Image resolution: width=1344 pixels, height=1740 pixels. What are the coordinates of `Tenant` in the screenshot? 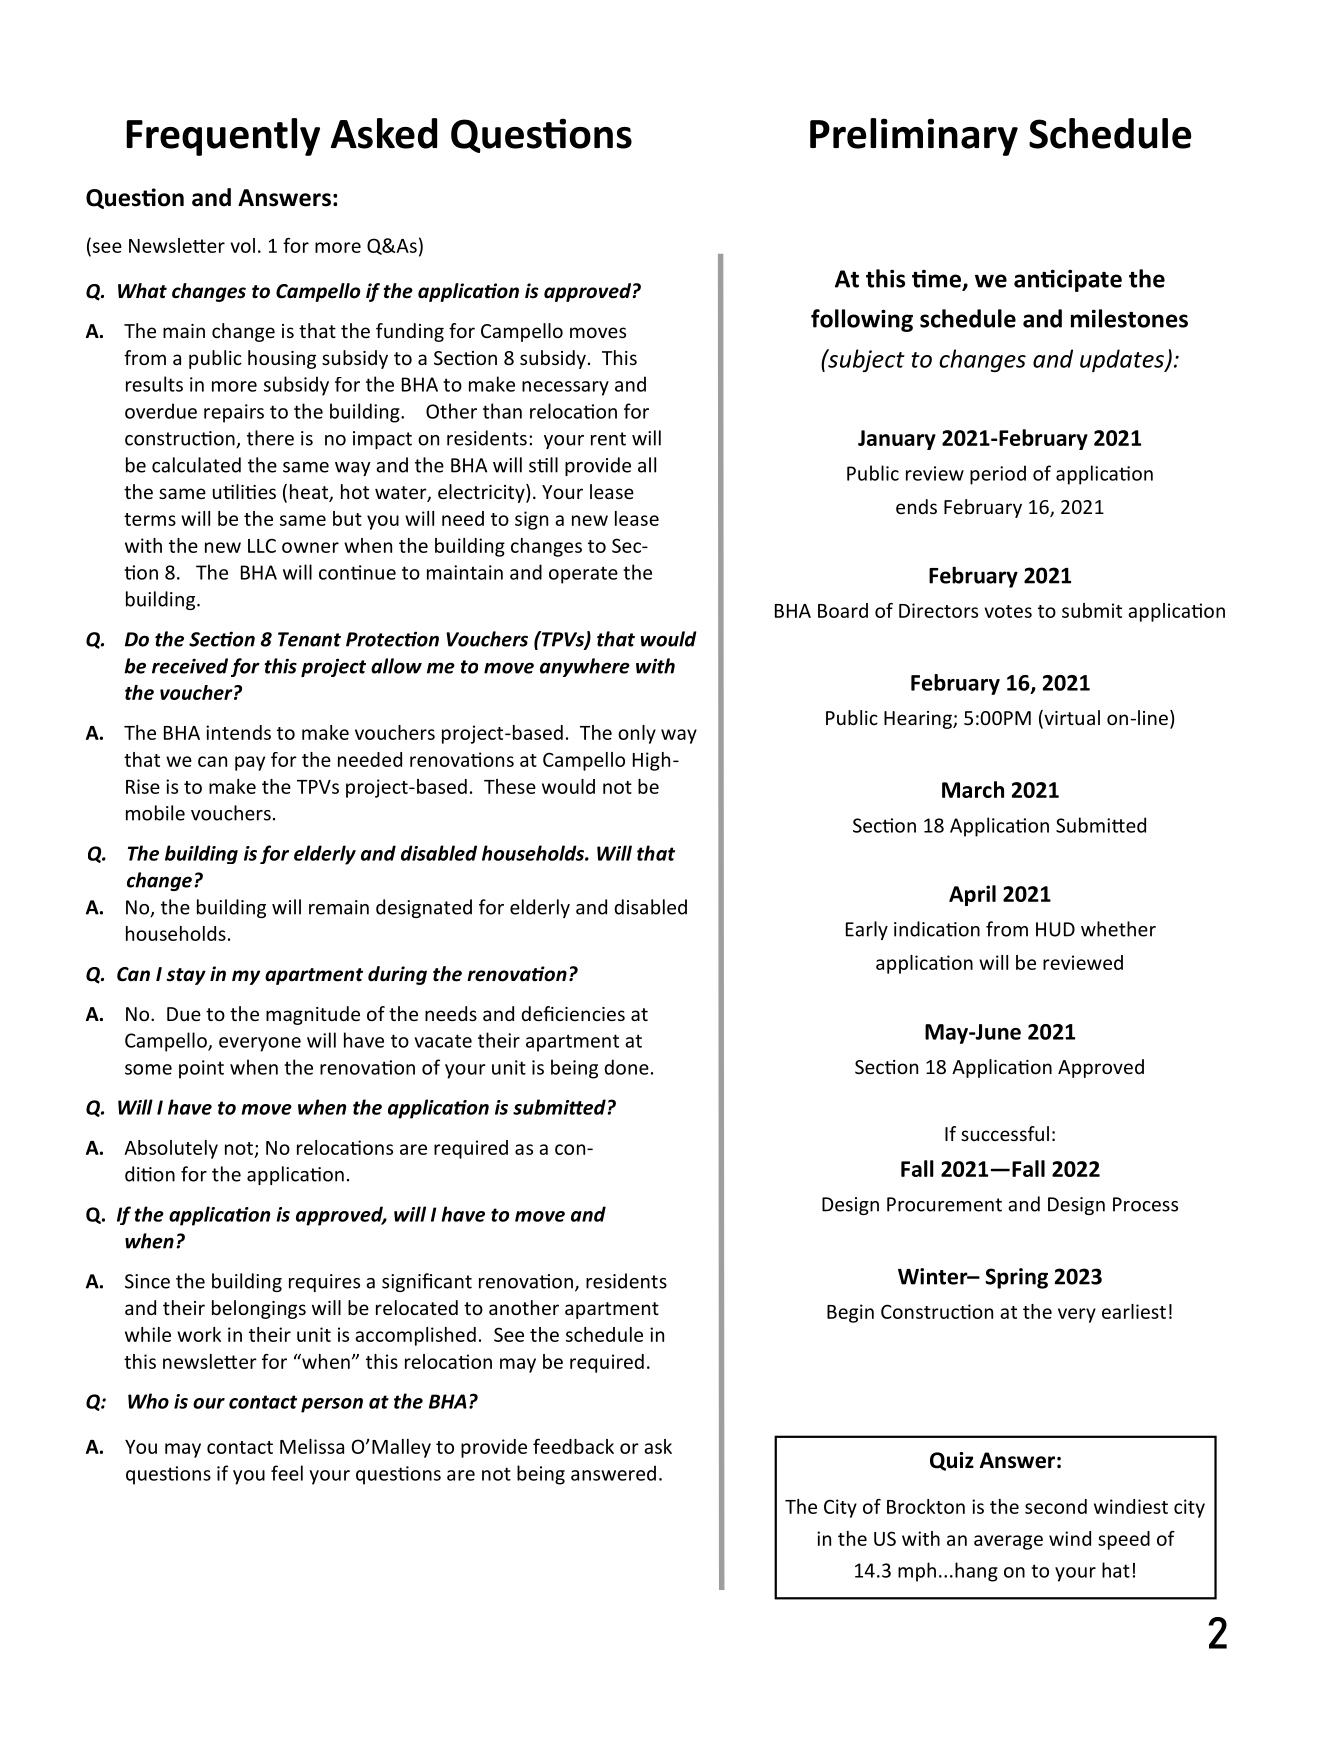 It's located at (309, 639).
